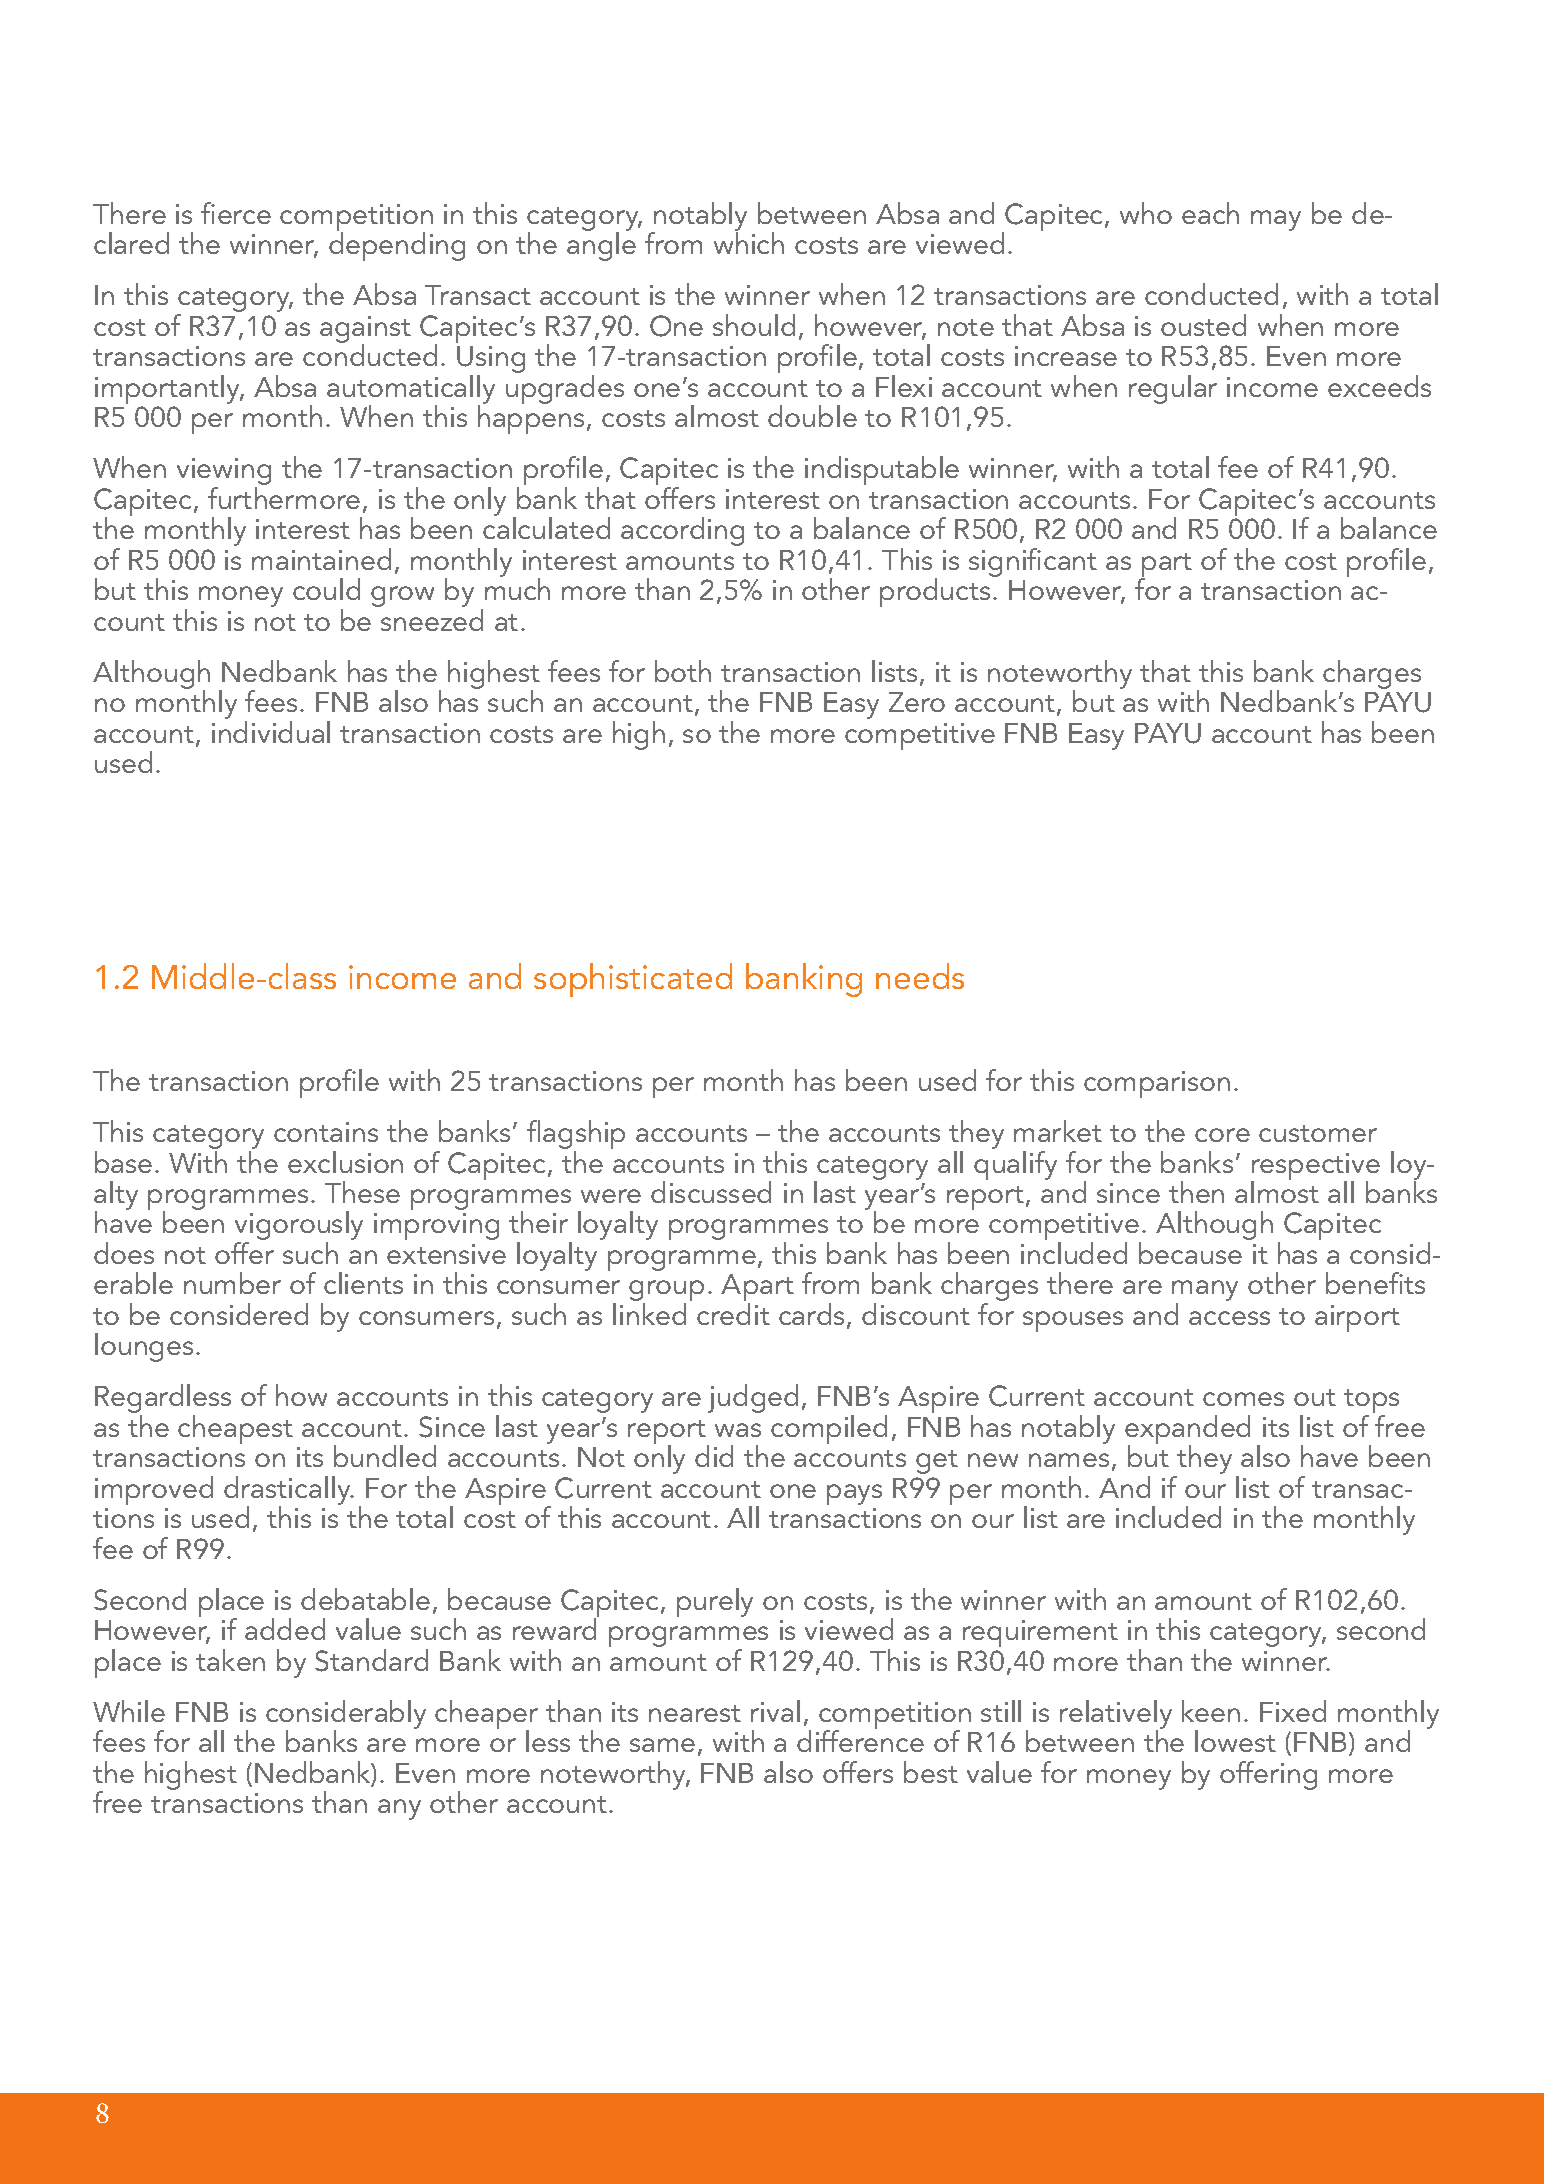 This screenshot has width=1544, height=2184. I want to click on contains, so click(326, 1132).
